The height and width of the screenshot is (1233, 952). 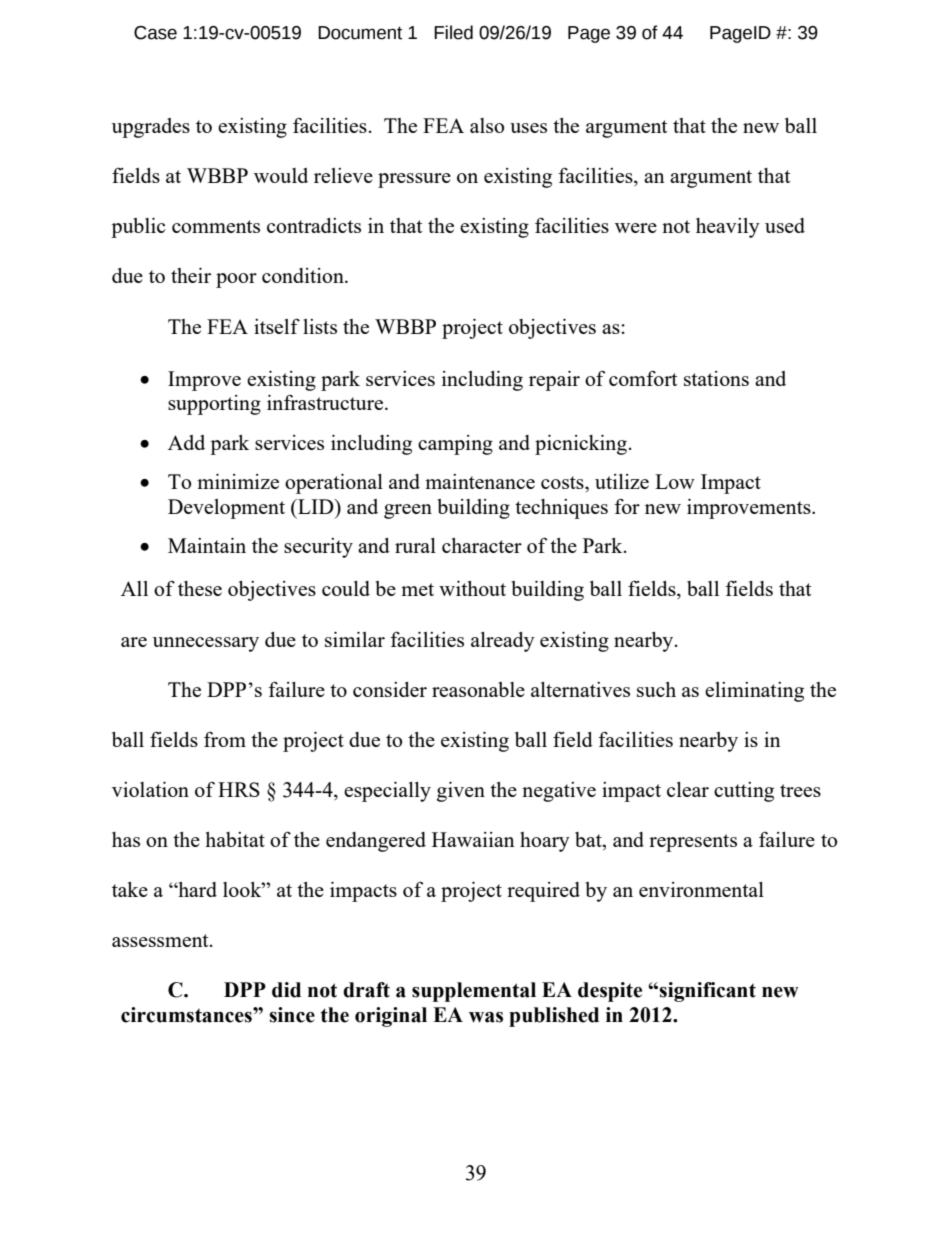 I want to click on cutting, so click(x=744, y=792).
